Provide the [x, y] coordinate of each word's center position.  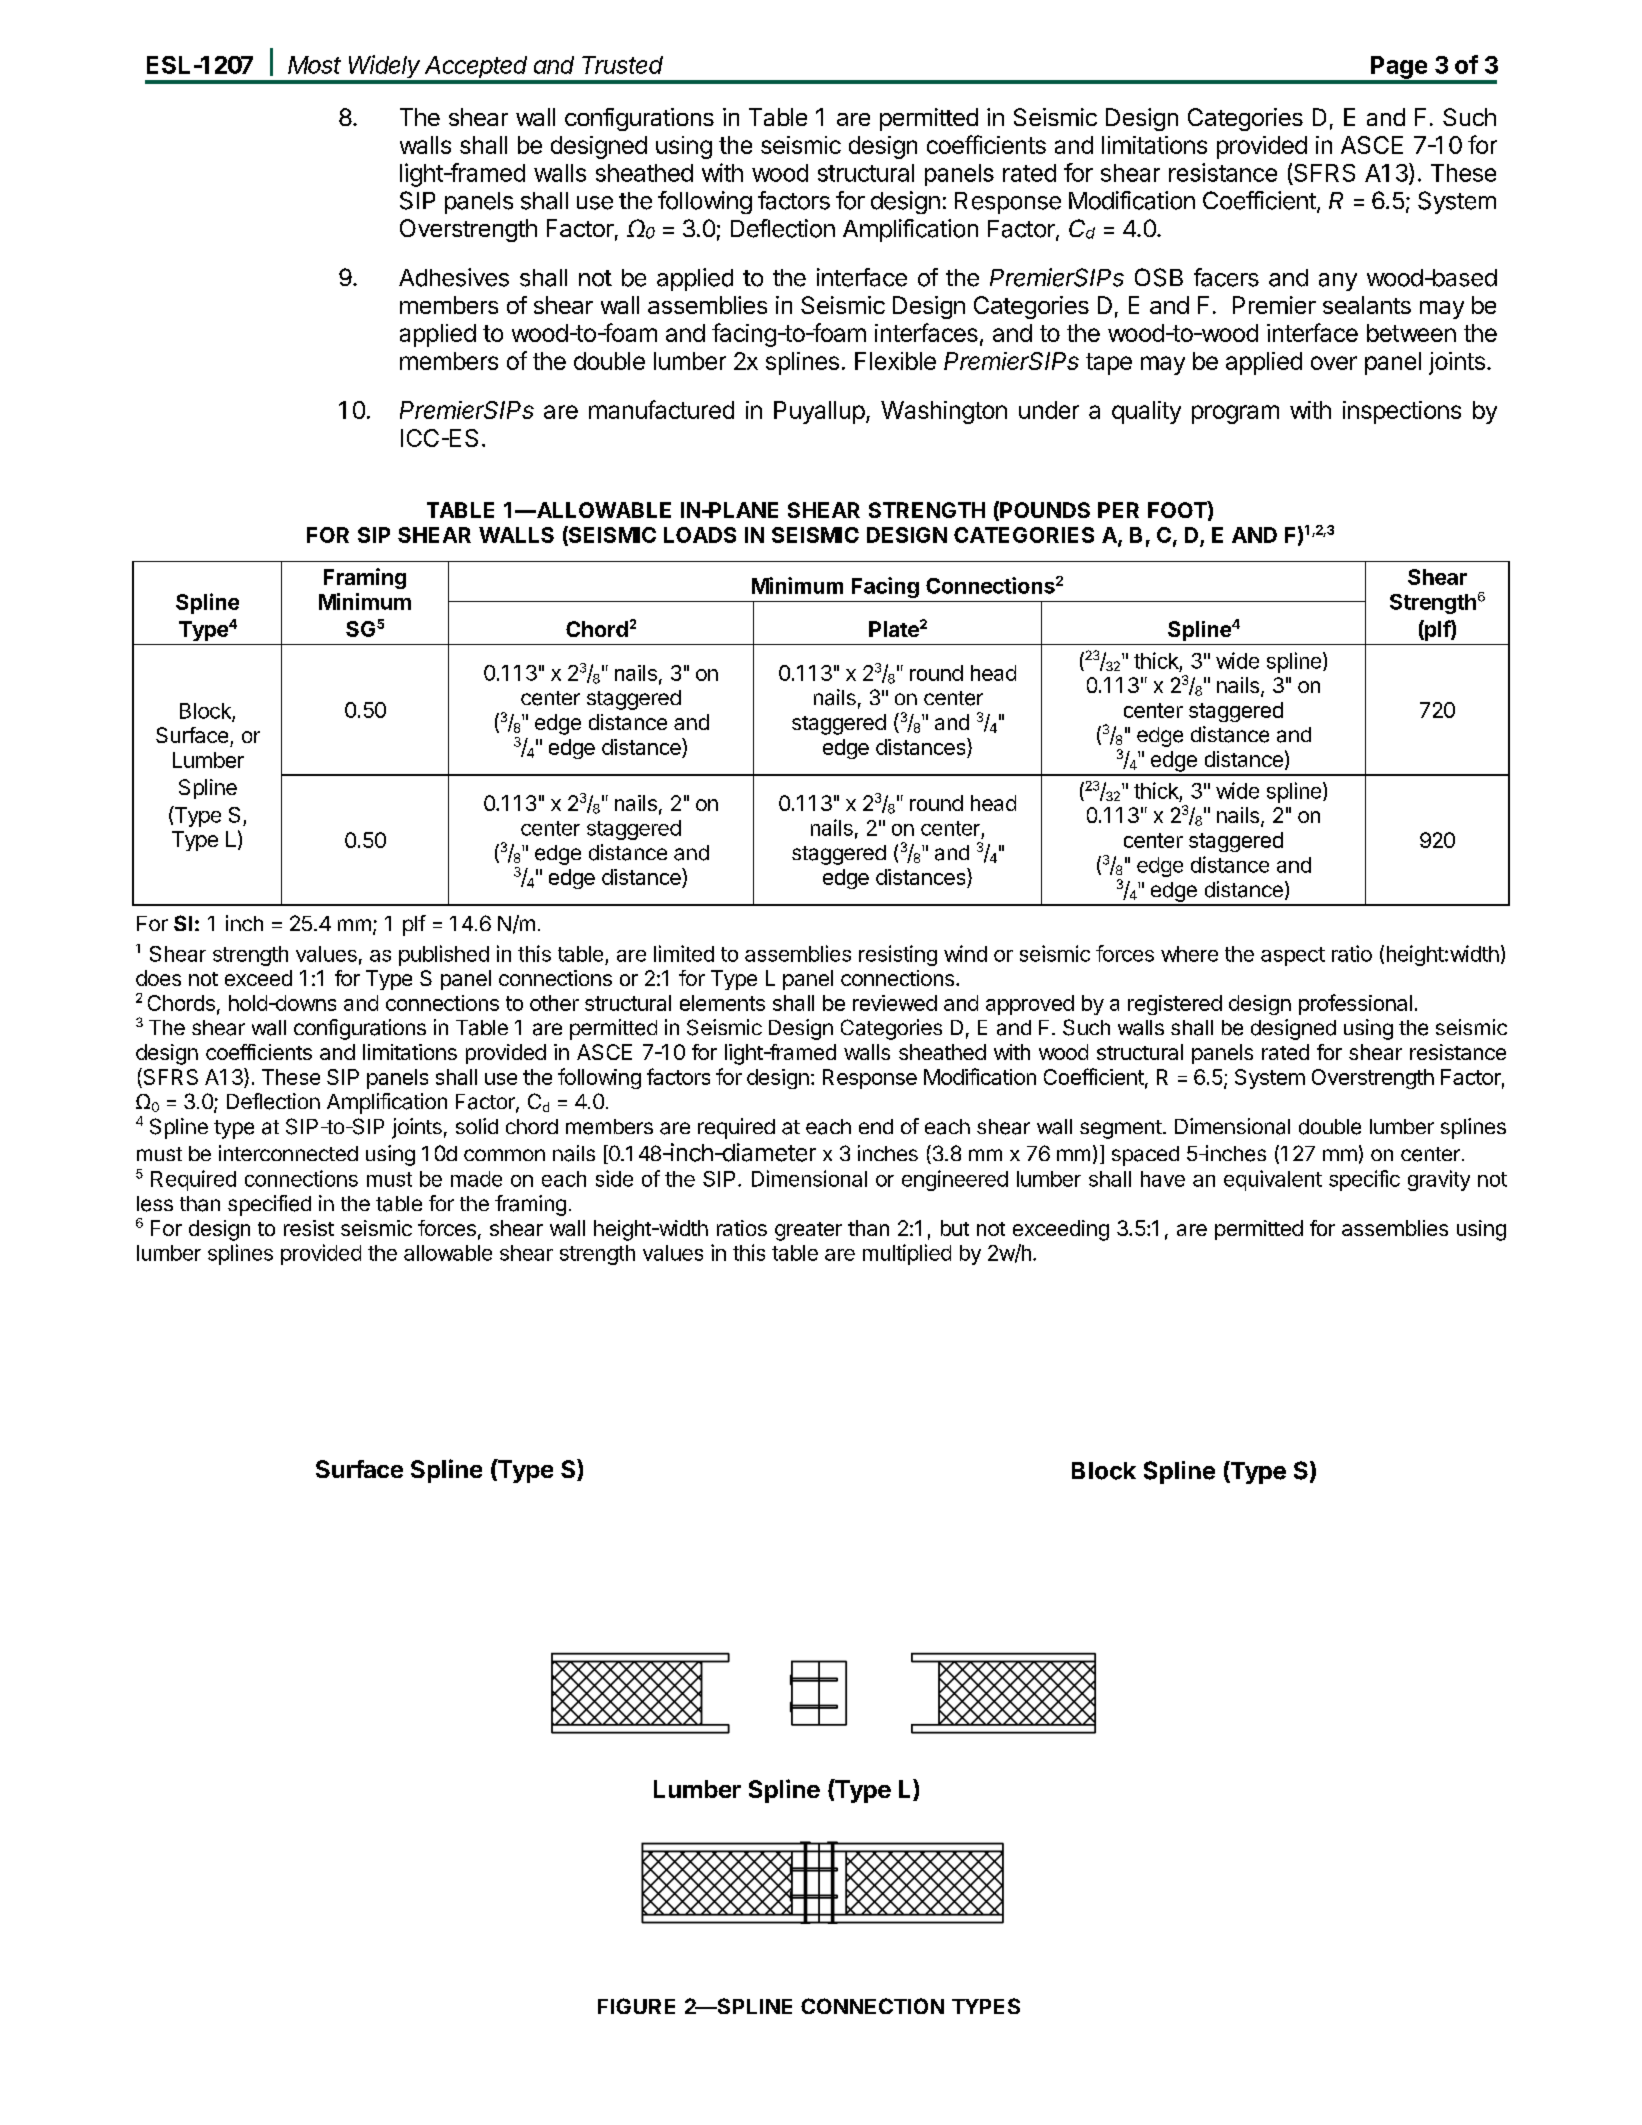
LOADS [700, 535]
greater [808, 1231]
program [1235, 414]
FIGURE [636, 2006]
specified [269, 1205]
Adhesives [454, 277]
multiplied [907, 1254]
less [155, 1204]
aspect [1293, 956]
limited [684, 953]
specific [1364, 1180]
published [444, 955]
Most [314, 65]
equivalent [1273, 1180]
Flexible [895, 361]
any [1338, 282]
